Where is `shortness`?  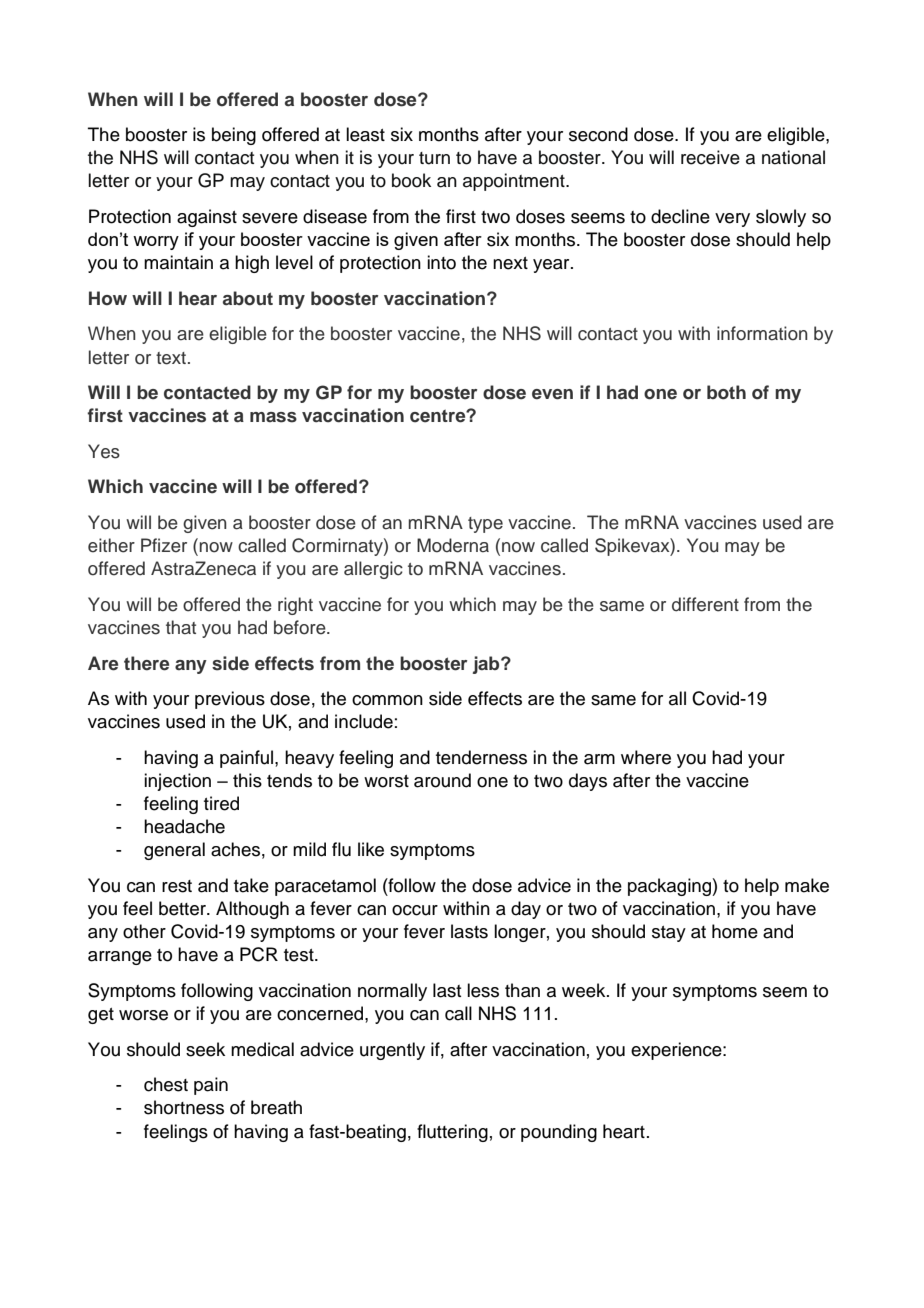
shortness is located at coordinates (184, 1107).
